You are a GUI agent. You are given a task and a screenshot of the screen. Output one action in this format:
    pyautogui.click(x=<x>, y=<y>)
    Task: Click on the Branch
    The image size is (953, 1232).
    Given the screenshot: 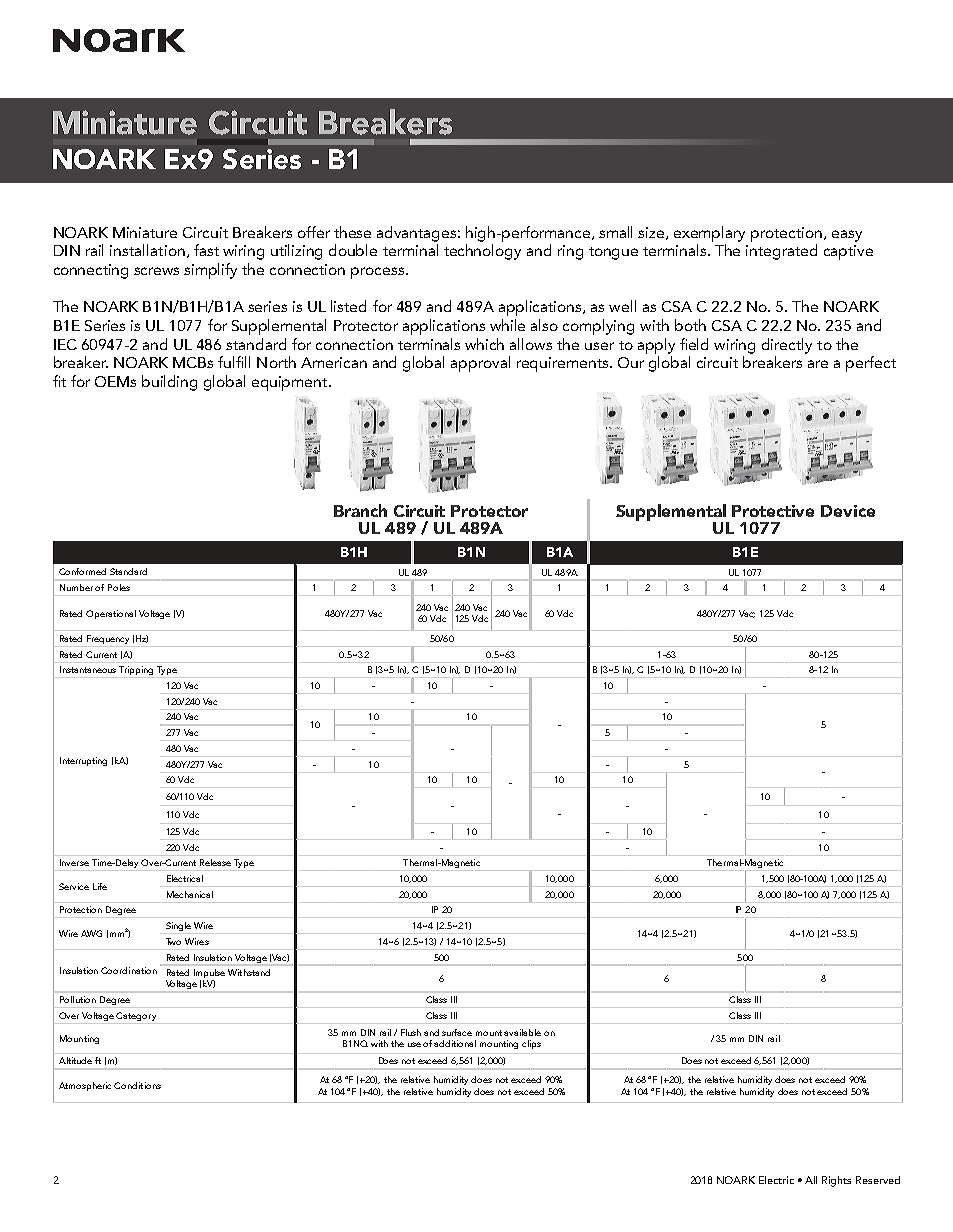 What is the action you would take?
    pyautogui.click(x=360, y=510)
